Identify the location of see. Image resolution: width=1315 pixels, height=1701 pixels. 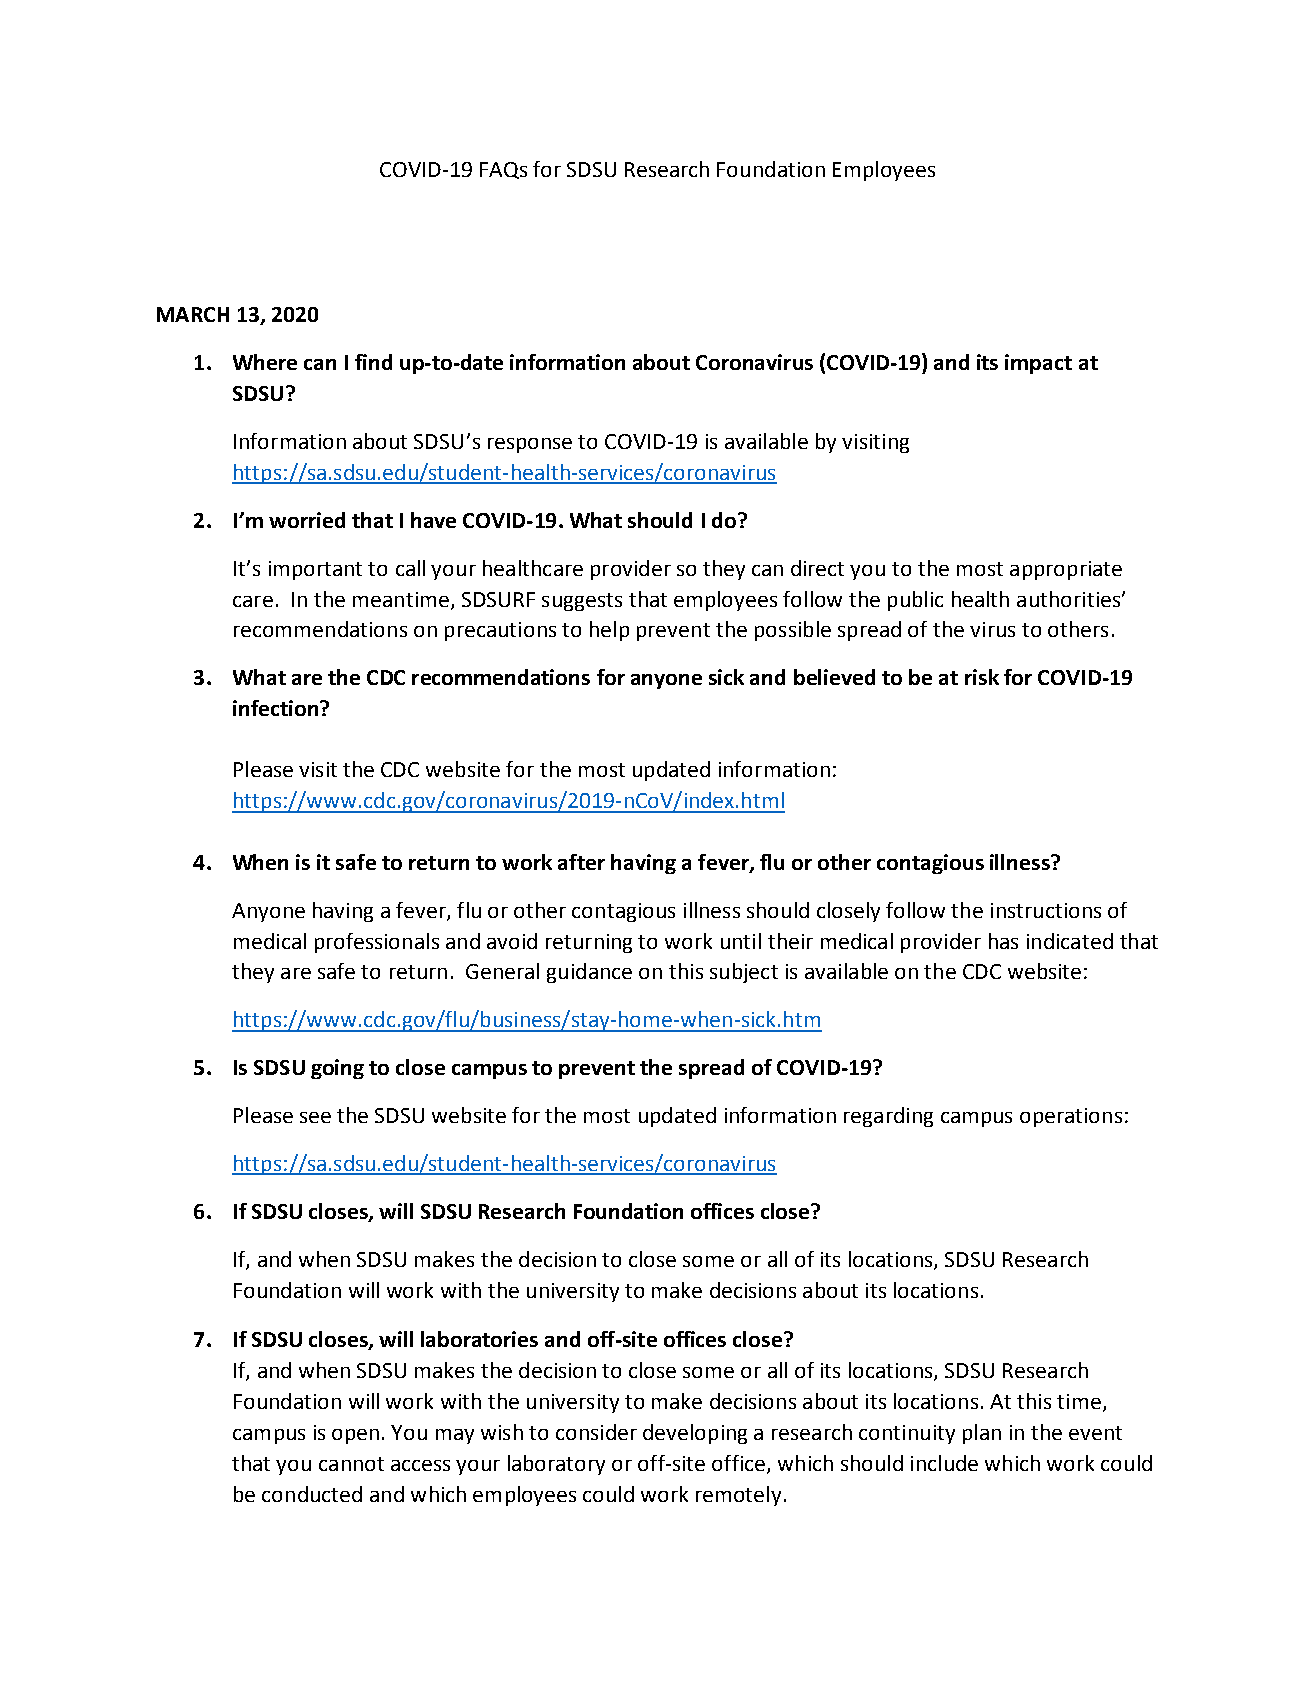
(315, 1117).
